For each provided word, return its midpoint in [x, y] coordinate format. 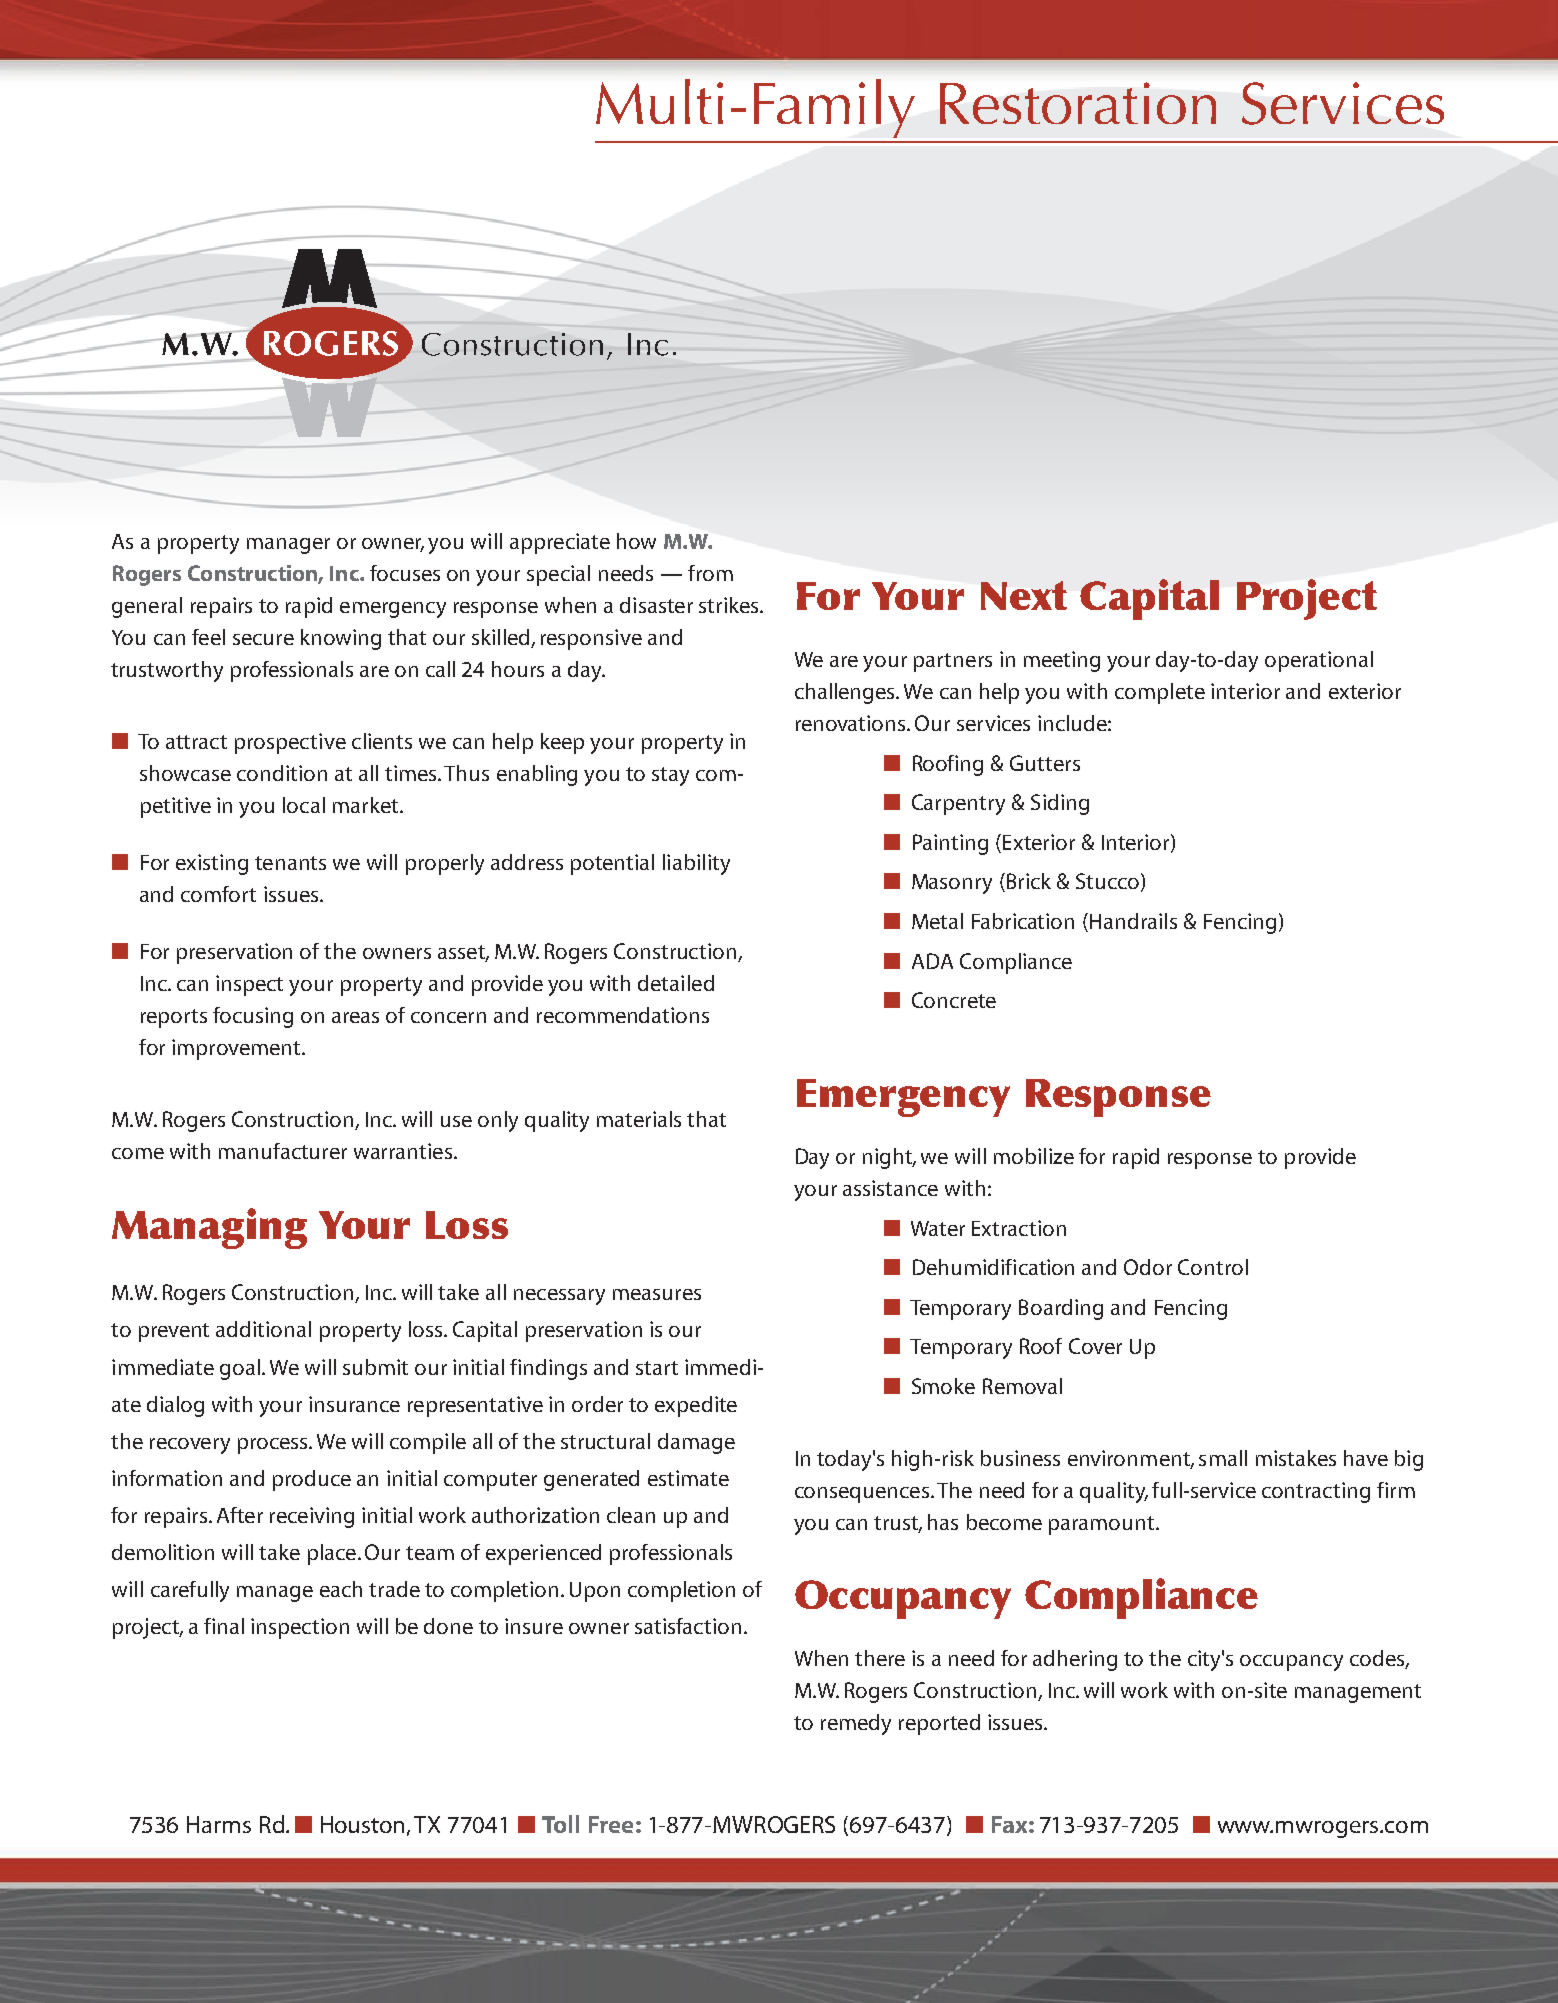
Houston [364, 1825]
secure [263, 639]
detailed [676, 983]
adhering [1075, 1660]
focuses [405, 573]
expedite [696, 1406]
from [710, 573]
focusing [253, 1017]
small [1223, 1458]
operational [1319, 661]
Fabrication [1023, 921]
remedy [856, 1724]
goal [240, 1369]
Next [1024, 595]
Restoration [1078, 103]
